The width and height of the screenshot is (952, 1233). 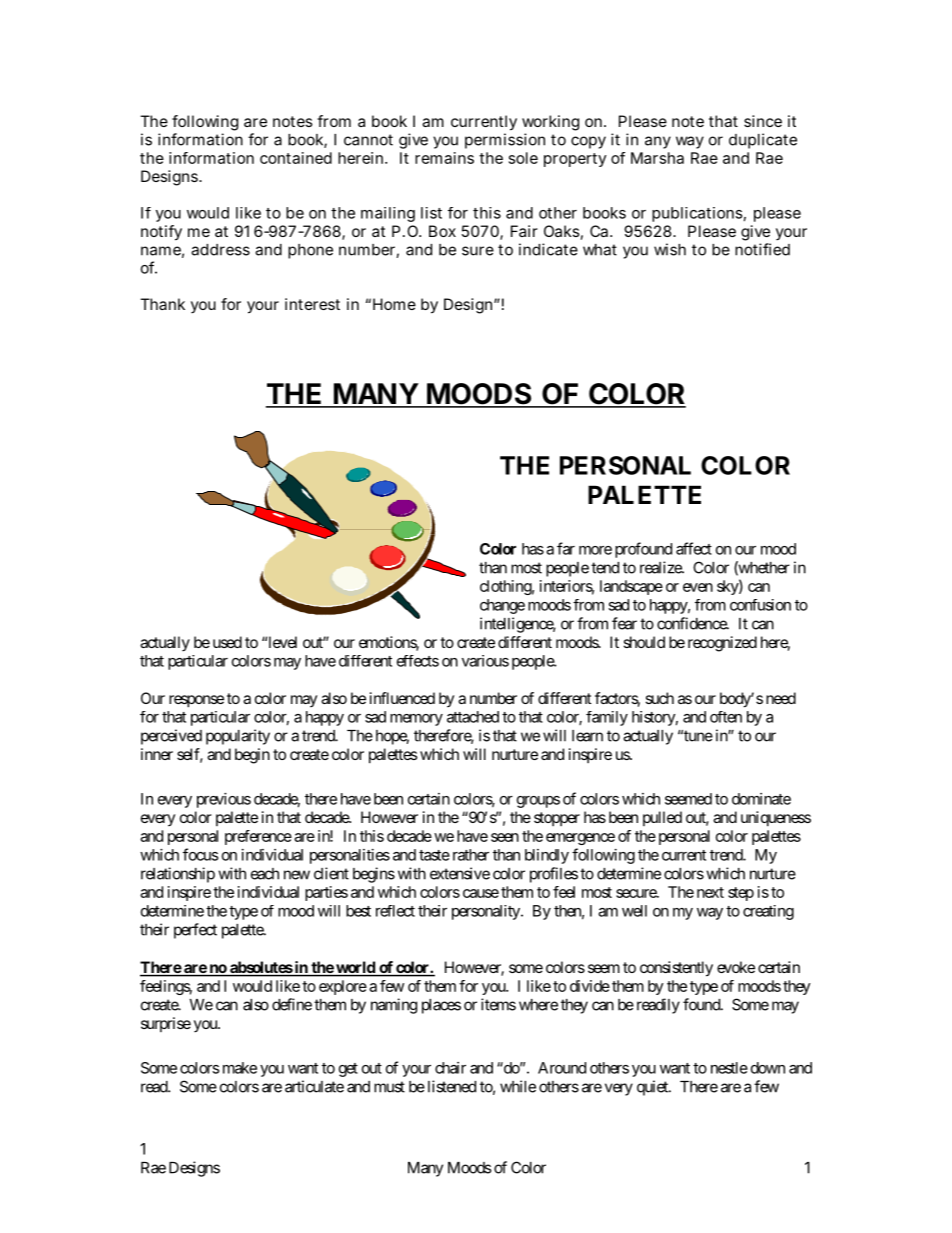 I want to click on change, so click(x=502, y=606).
